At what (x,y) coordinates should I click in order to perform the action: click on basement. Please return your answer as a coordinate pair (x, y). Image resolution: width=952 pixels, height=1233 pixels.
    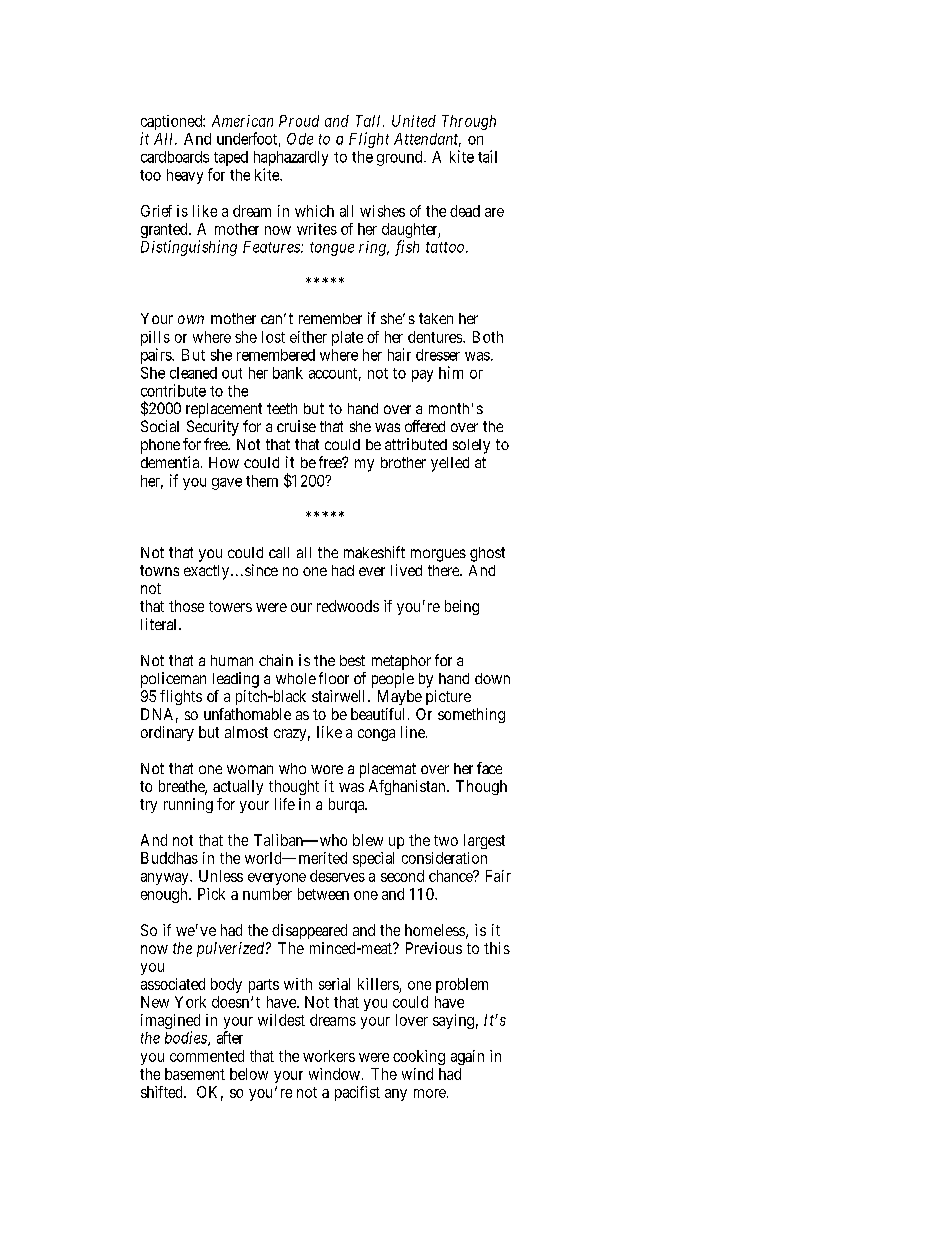
    Looking at the image, I should click on (195, 1074).
